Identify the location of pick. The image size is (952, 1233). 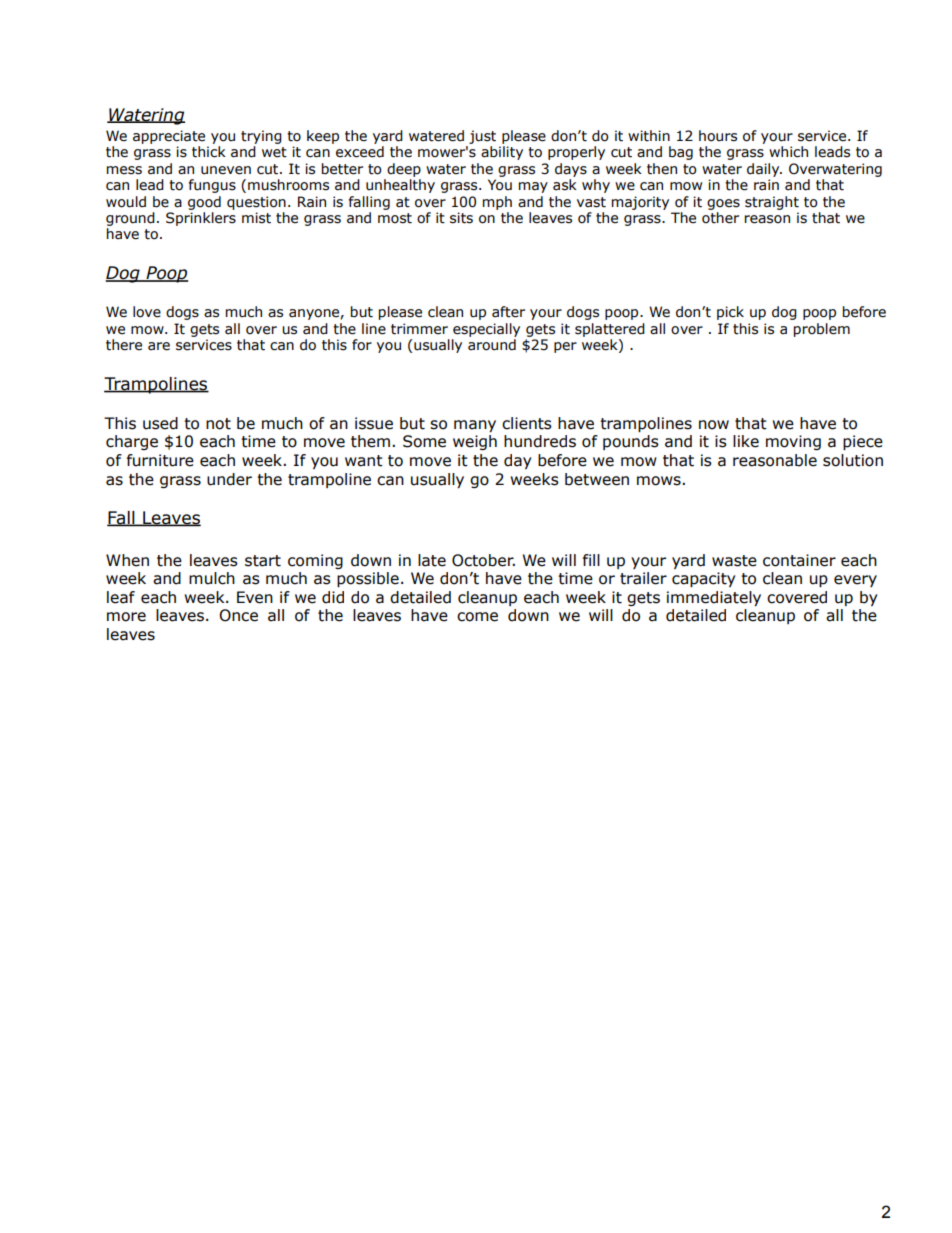
(730, 313).
